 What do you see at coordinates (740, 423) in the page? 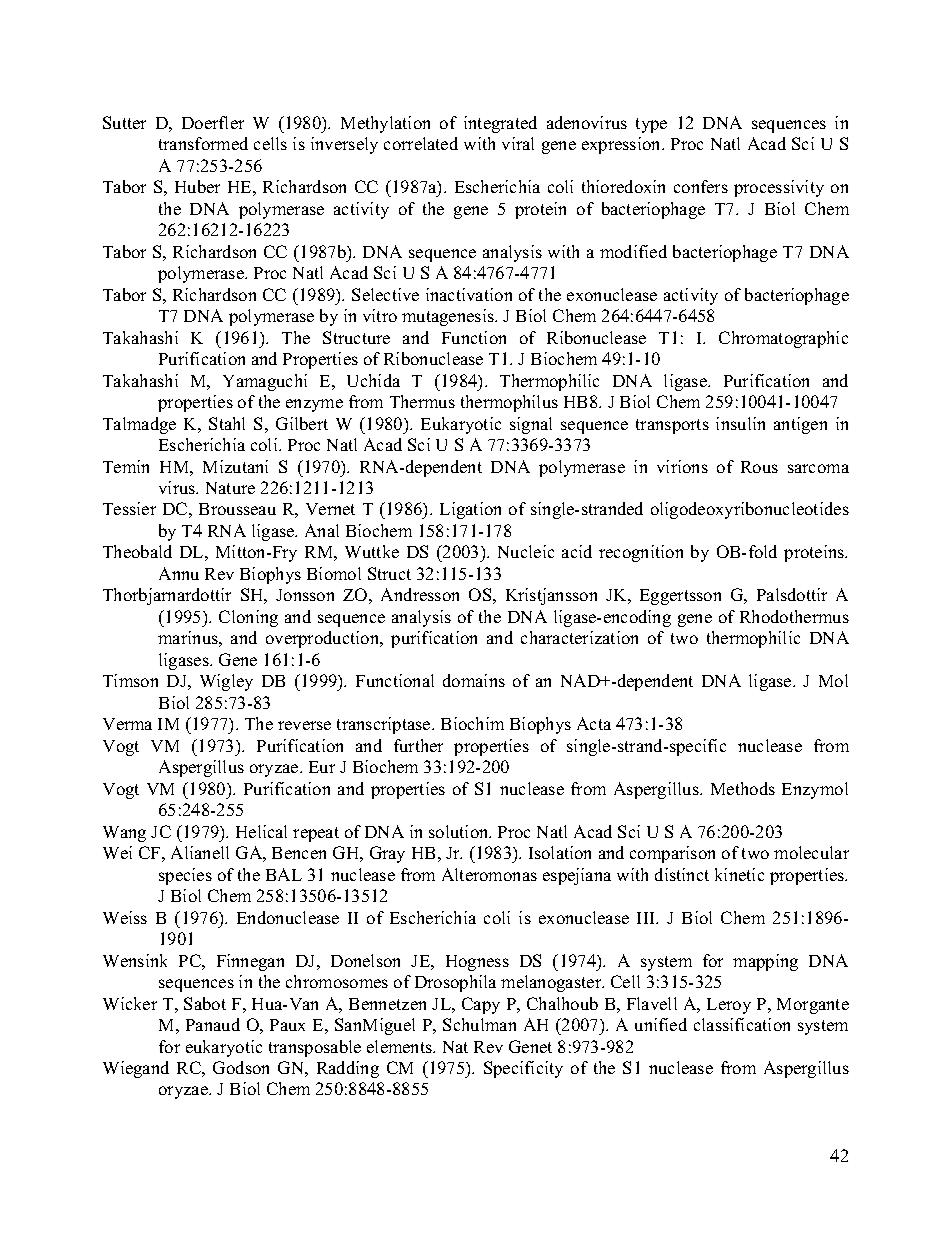
I see `insulin` at bounding box center [740, 423].
